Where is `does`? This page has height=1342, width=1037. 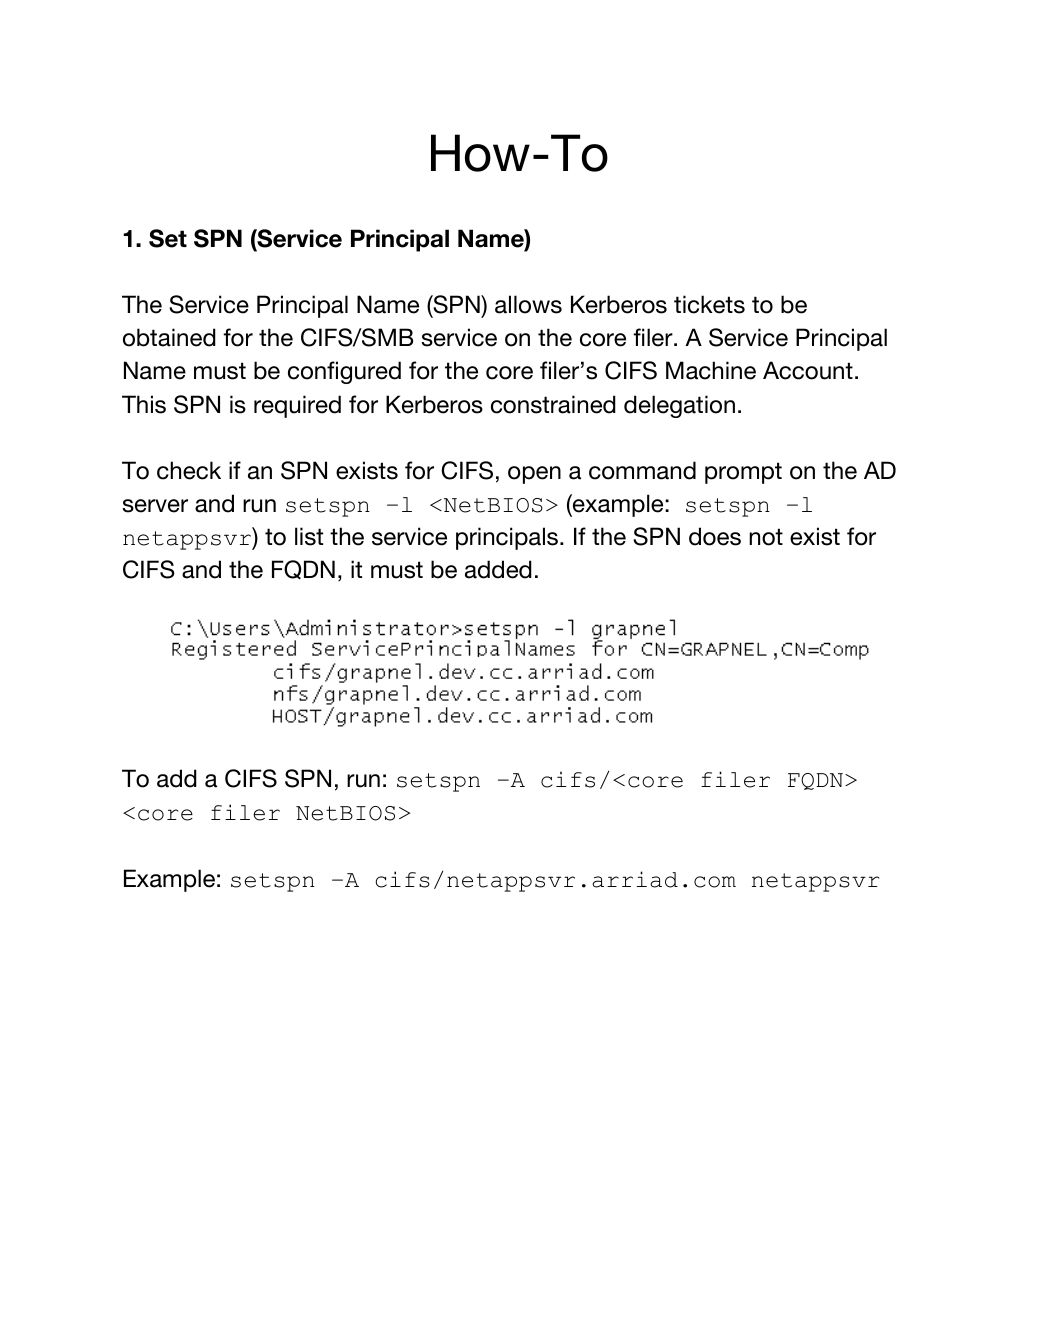
does is located at coordinates (715, 536).
